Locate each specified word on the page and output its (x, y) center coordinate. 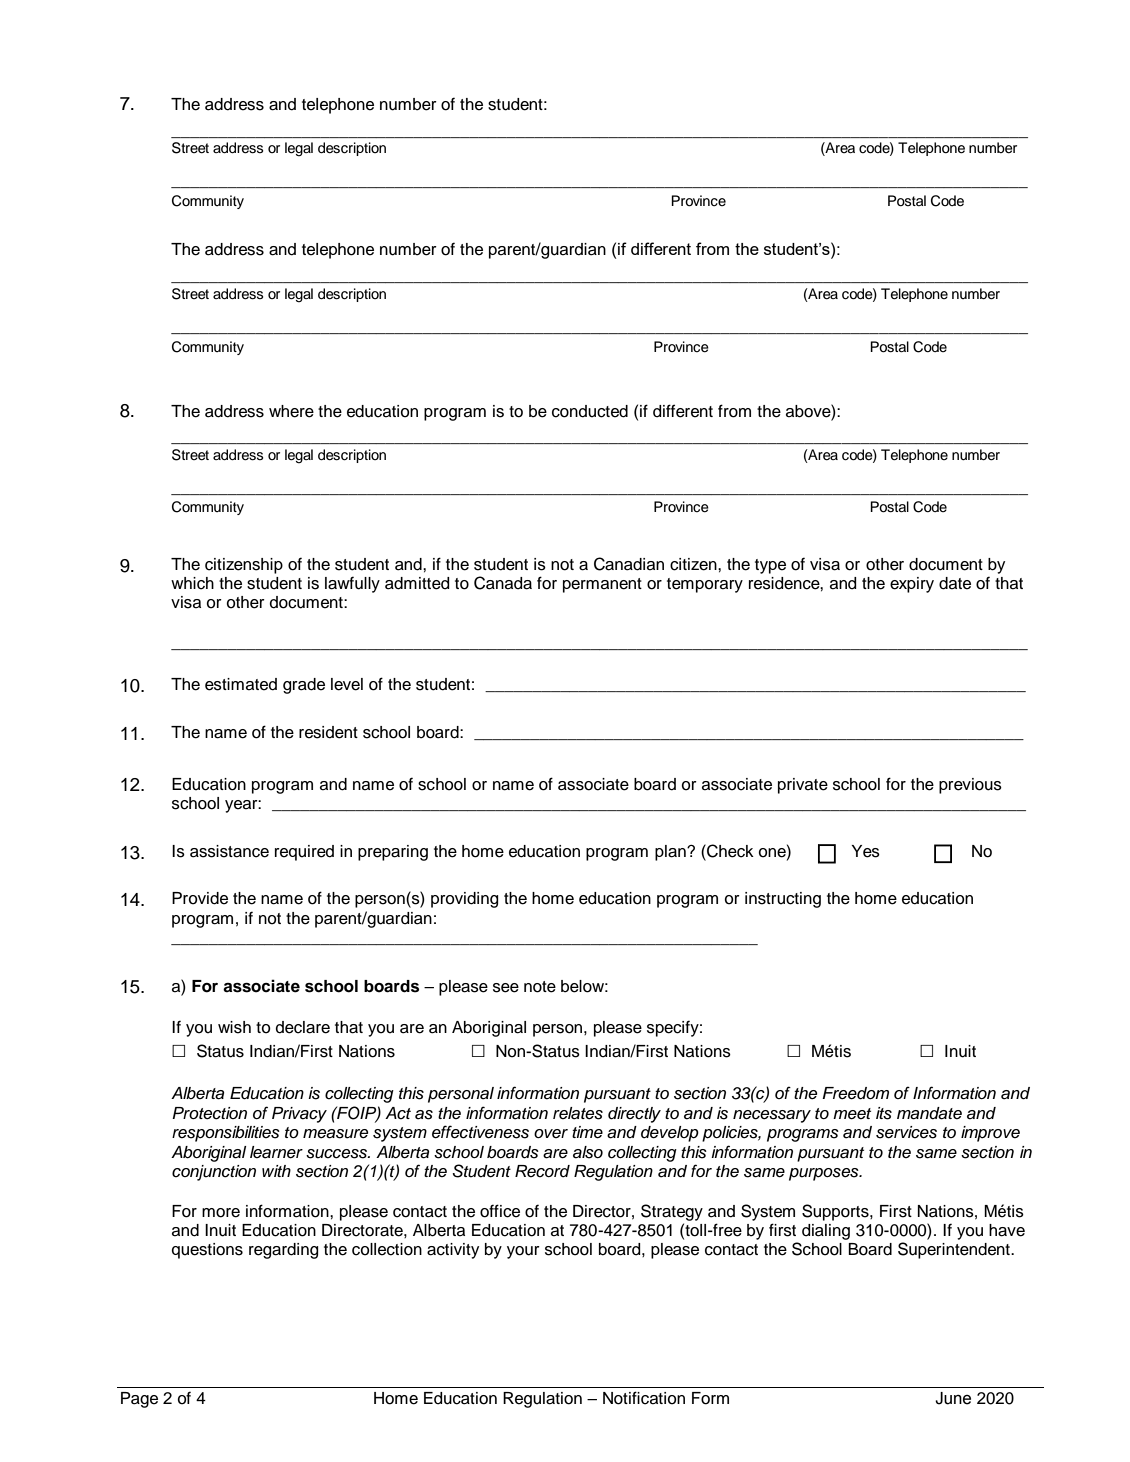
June (953, 1398)
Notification (644, 1398)
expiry (912, 585)
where (291, 411)
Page (139, 1400)
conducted (590, 411)
